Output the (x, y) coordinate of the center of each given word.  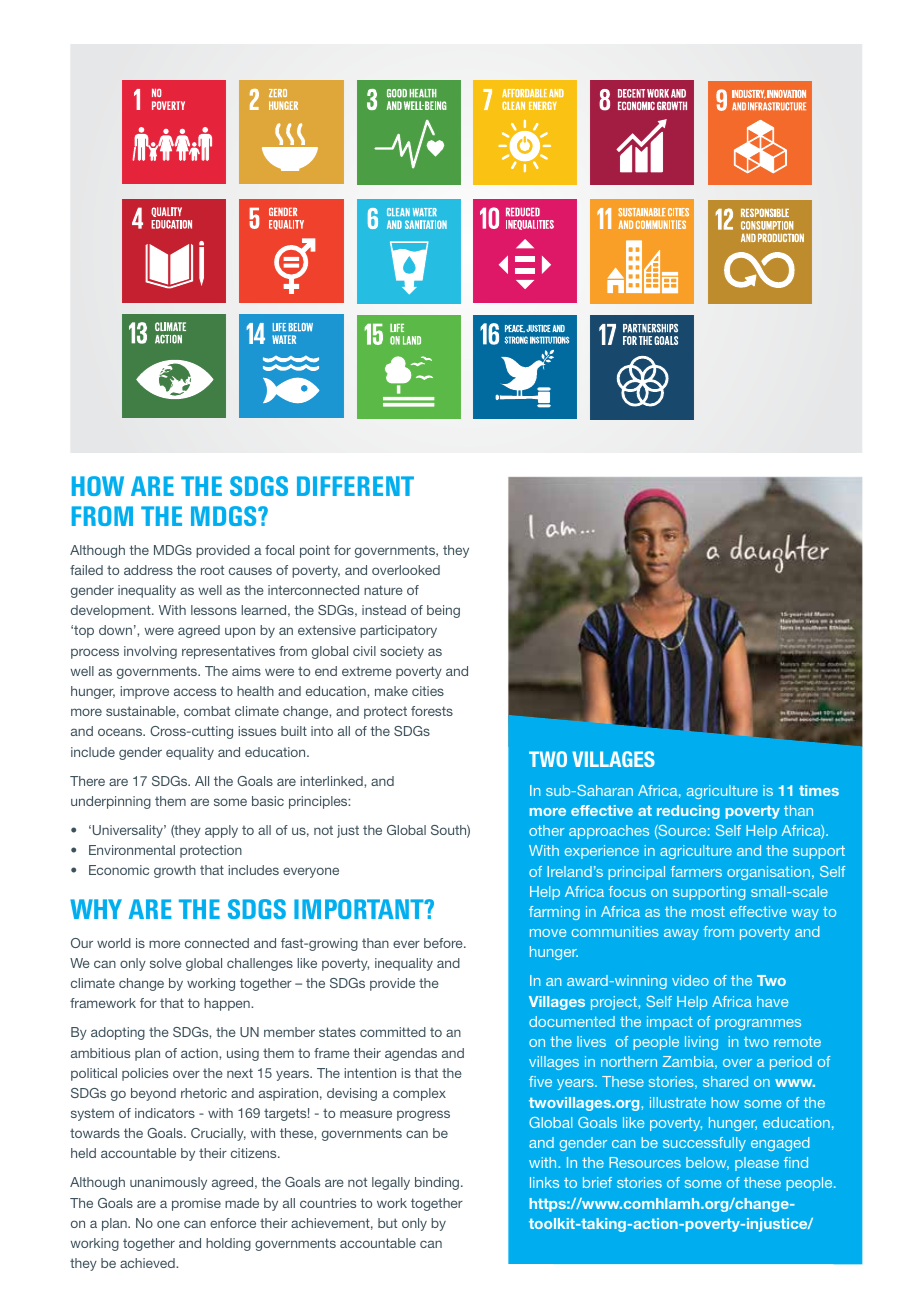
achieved (148, 1263)
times (819, 790)
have (772, 1001)
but (387, 1223)
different (355, 486)
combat (207, 711)
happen (228, 1004)
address (148, 570)
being (443, 611)
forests (432, 711)
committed (393, 1032)
